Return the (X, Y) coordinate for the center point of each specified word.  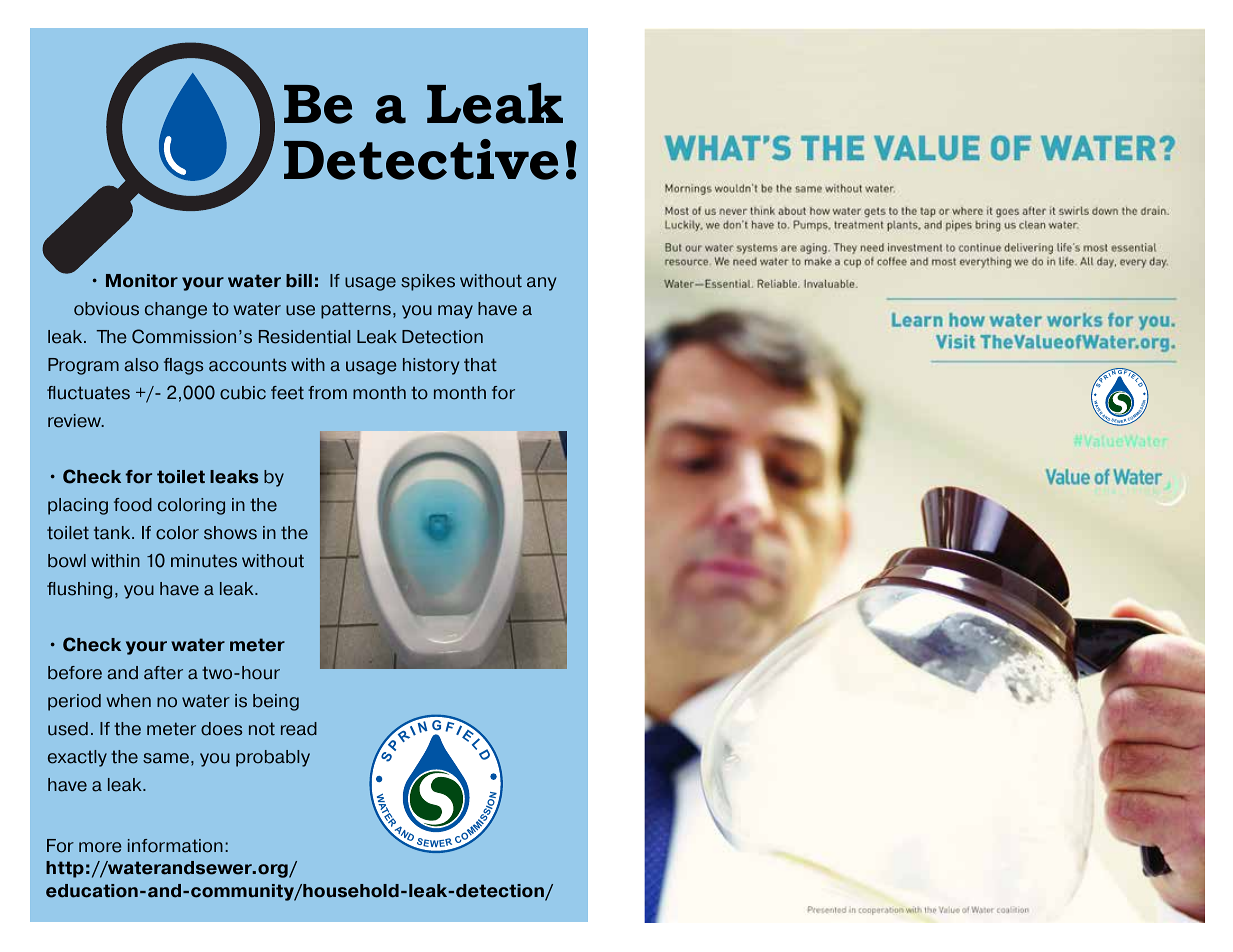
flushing (79, 590)
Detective (421, 159)
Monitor (142, 281)
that (480, 365)
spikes (428, 282)
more (100, 847)
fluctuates (88, 393)
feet (287, 393)
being (276, 702)
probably (273, 758)
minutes (204, 561)
